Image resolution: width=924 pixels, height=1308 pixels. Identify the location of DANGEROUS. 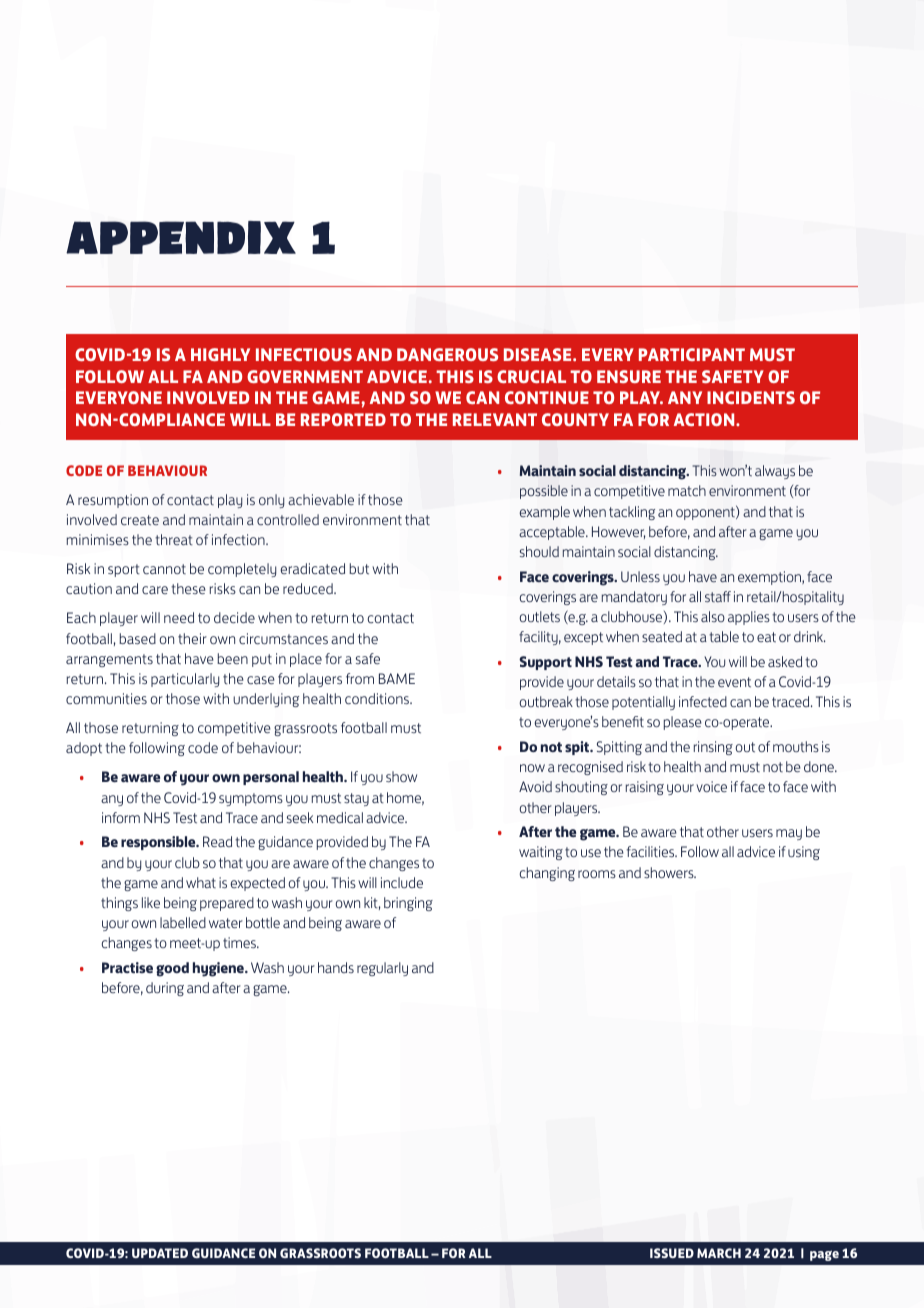
(447, 354).
